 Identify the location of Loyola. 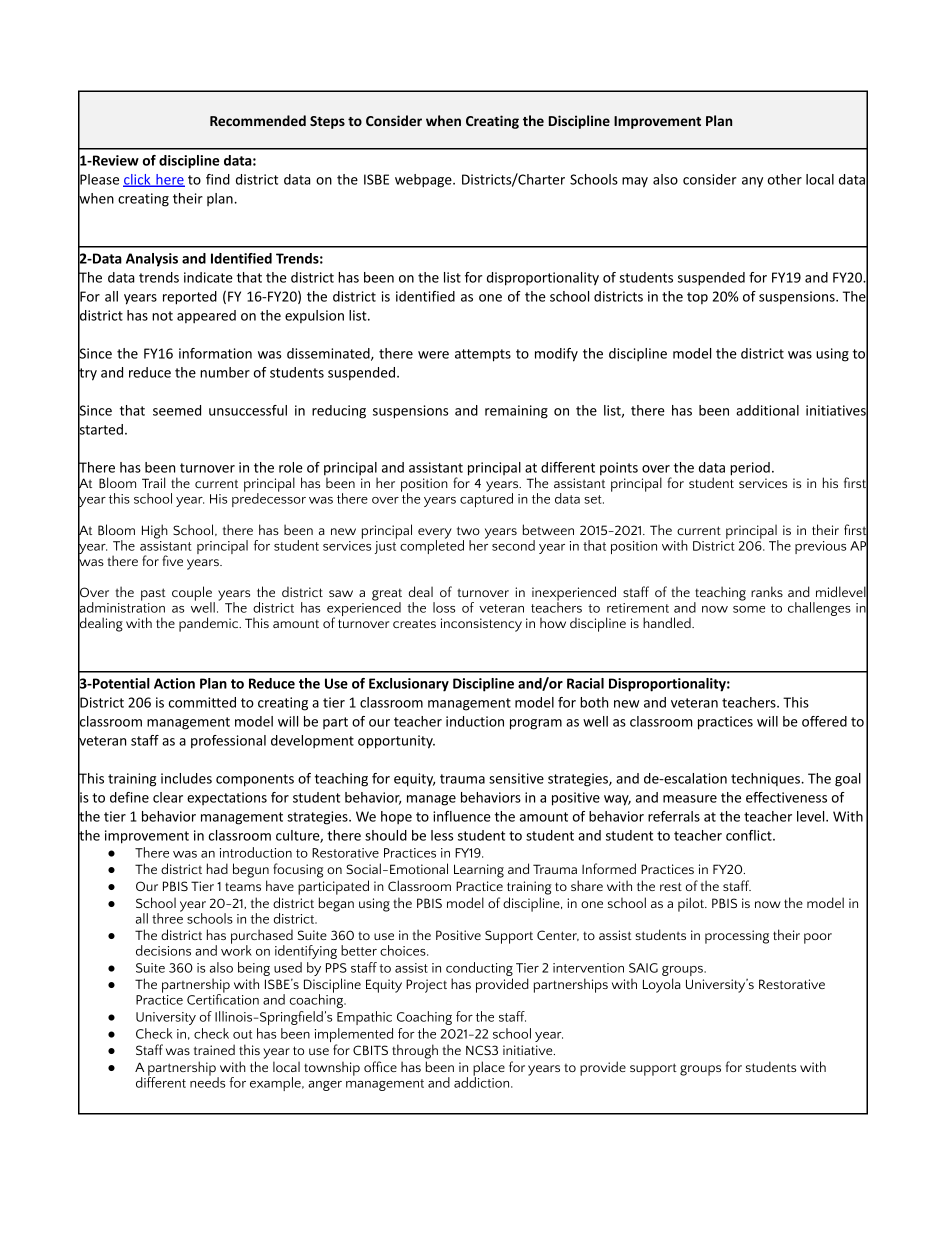
(662, 985).
